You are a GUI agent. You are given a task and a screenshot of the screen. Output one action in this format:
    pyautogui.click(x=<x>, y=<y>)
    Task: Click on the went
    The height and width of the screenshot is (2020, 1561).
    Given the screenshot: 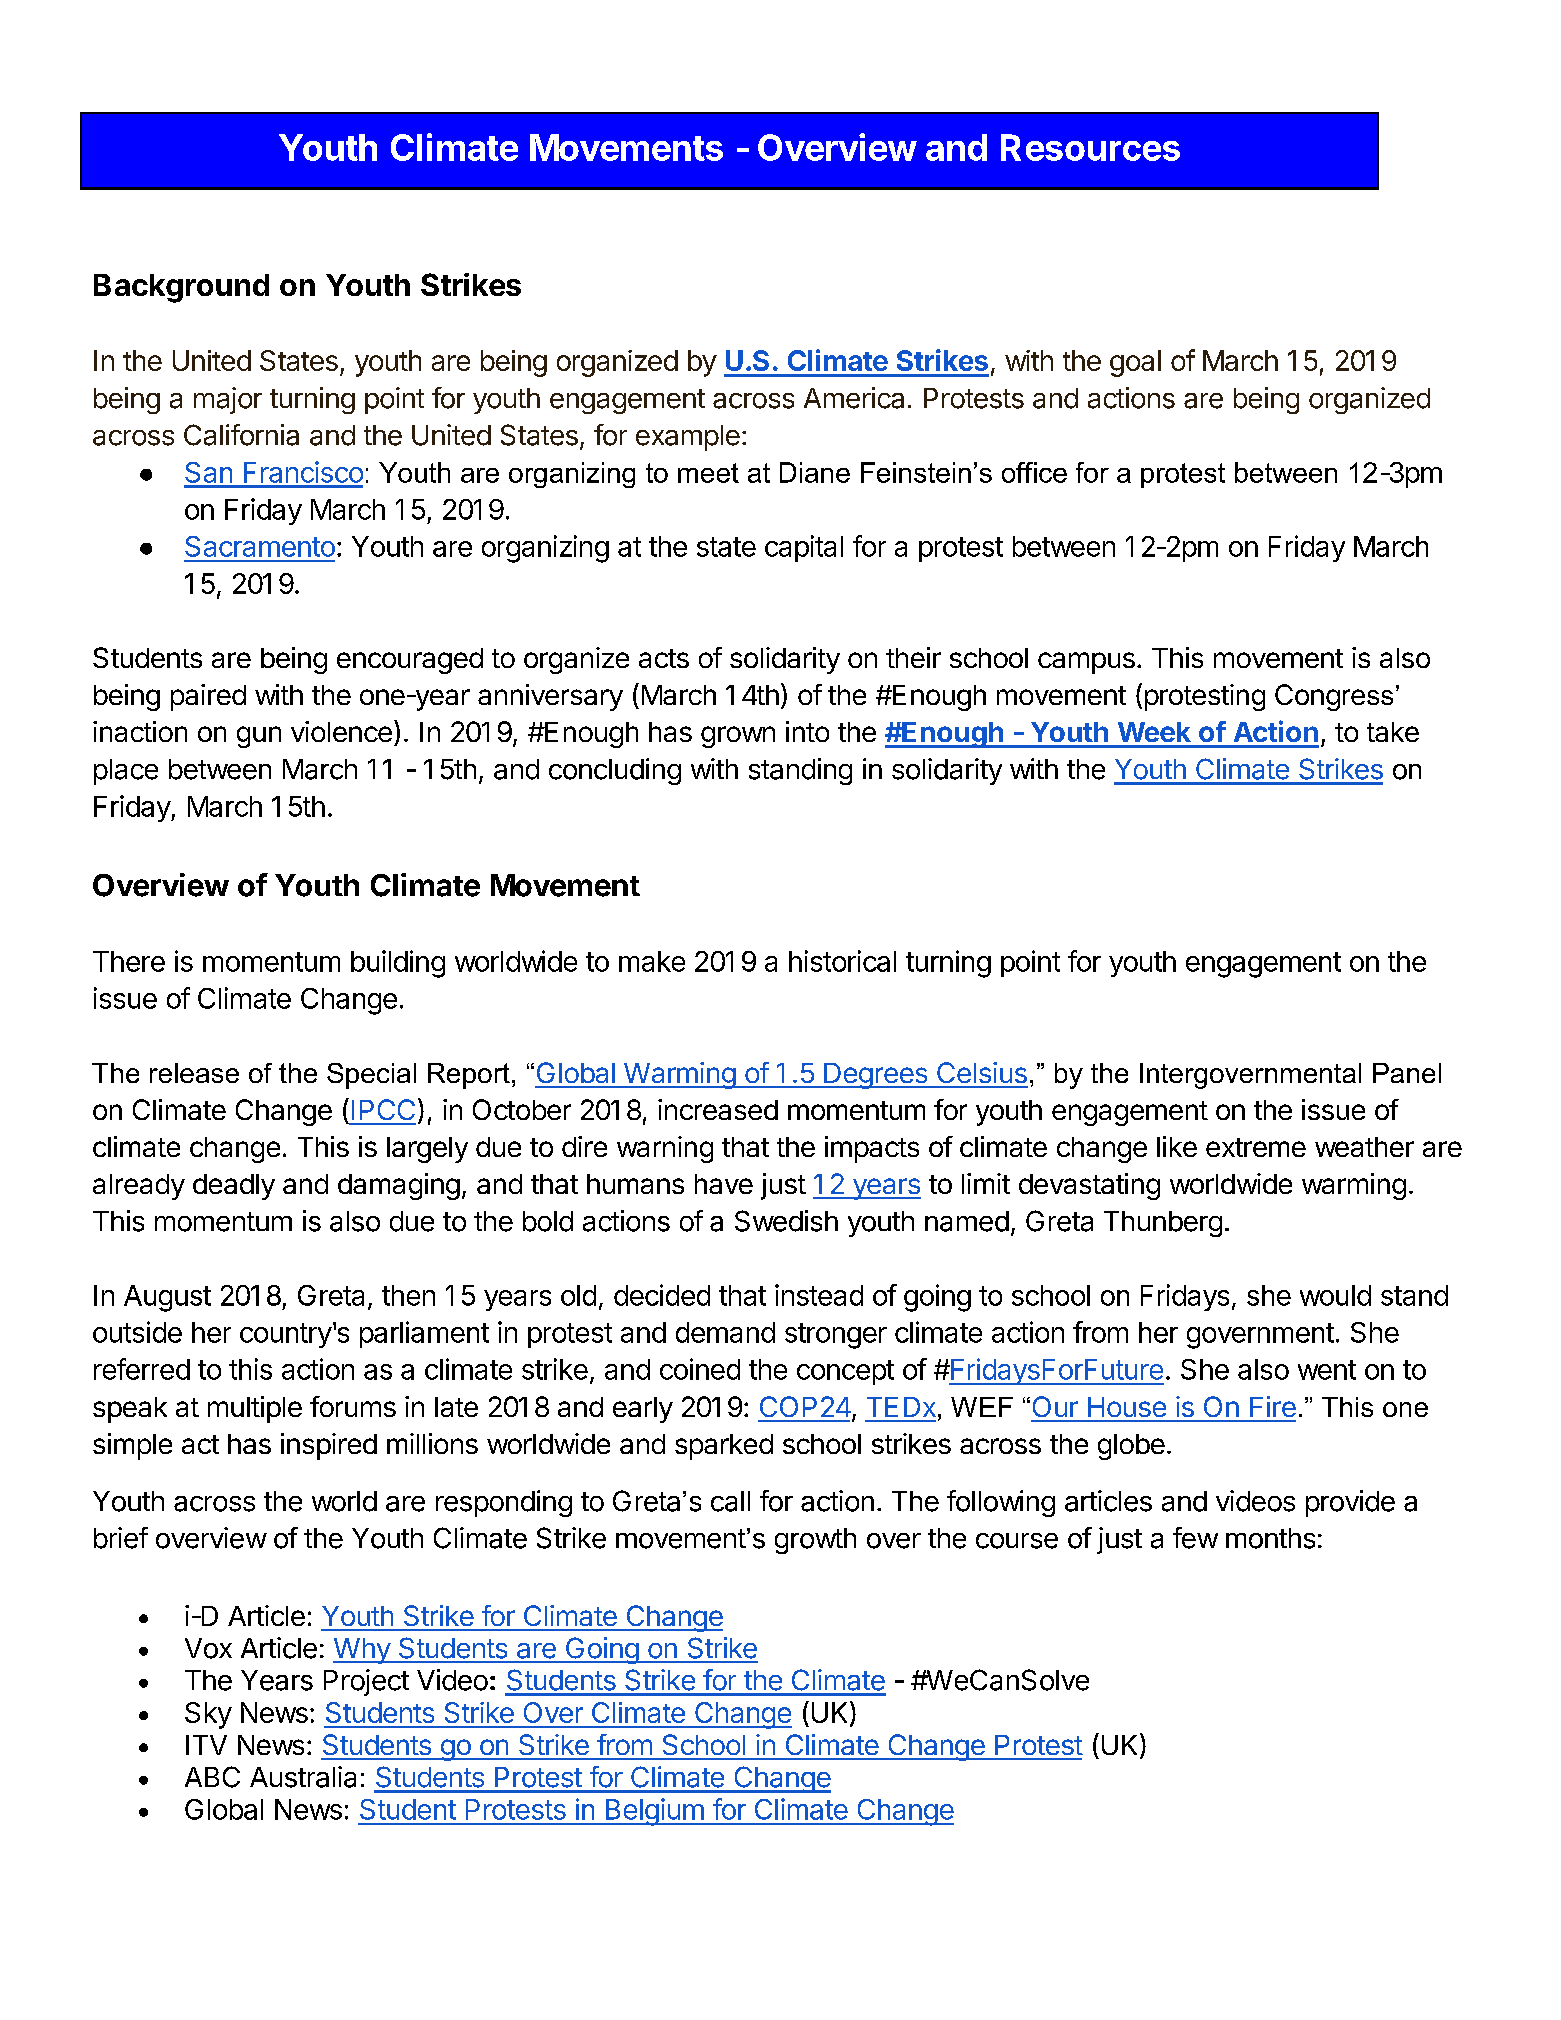 What is the action you would take?
    pyautogui.click(x=1327, y=1370)
